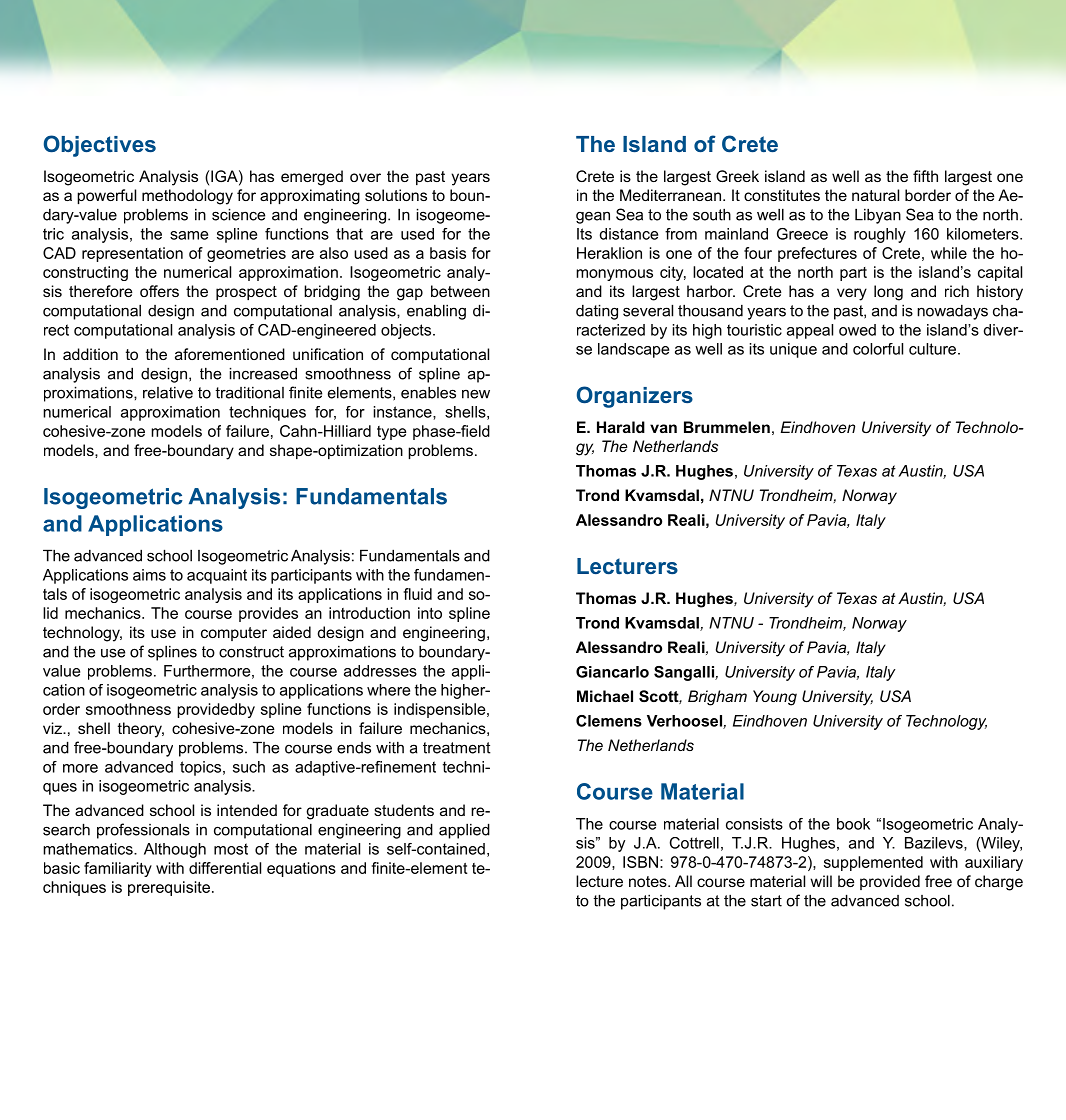 This screenshot has height=1120, width=1066. I want to click on methodology, so click(187, 197).
